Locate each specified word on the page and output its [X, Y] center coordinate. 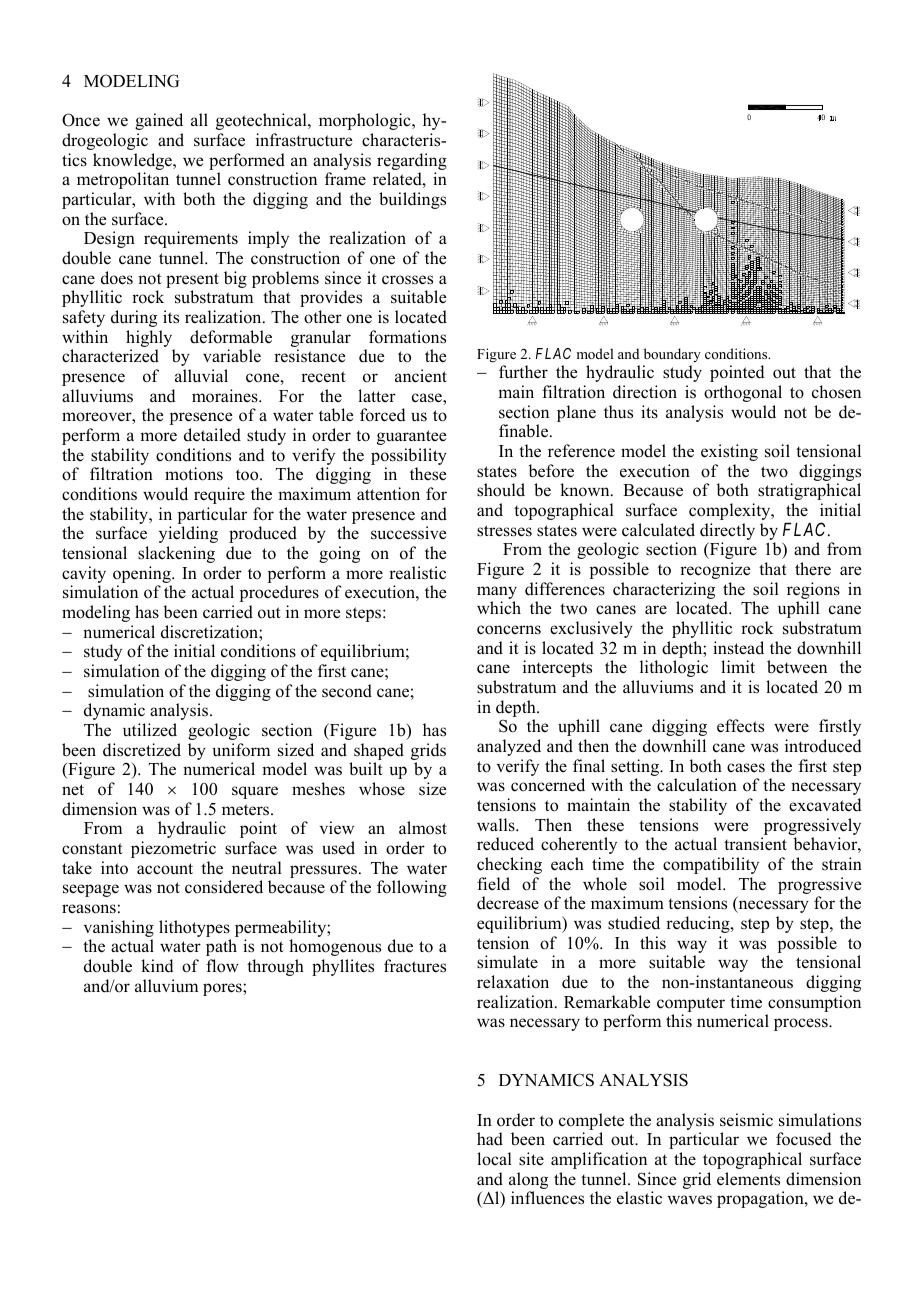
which [499, 607]
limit [738, 666]
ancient [421, 376]
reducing [699, 924]
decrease [508, 903]
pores [223, 989]
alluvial [201, 376]
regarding [412, 161]
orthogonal [743, 393]
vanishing [119, 930]
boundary [672, 357]
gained [159, 121]
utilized [150, 730]
